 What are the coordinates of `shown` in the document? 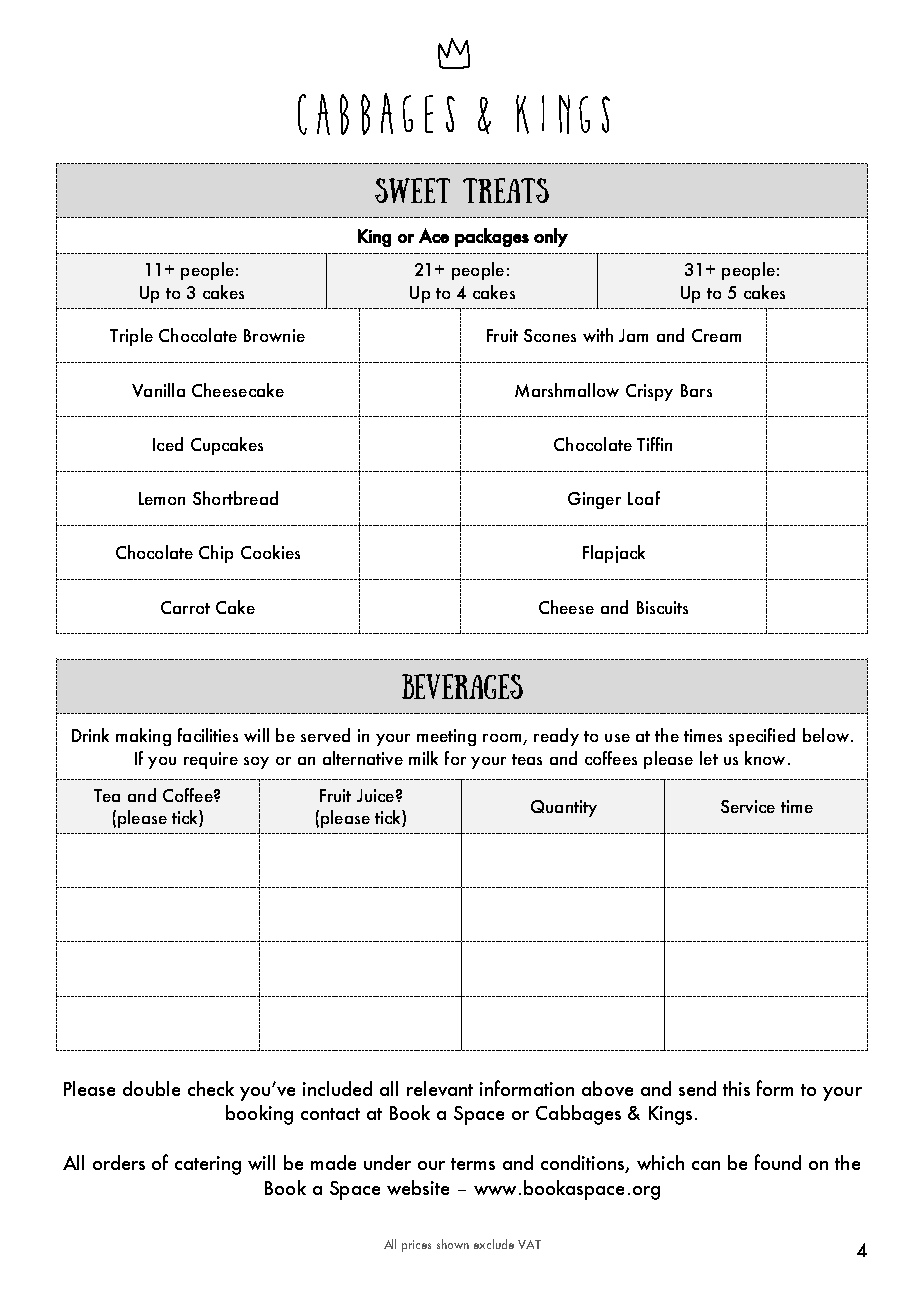 It's located at (453, 1244).
